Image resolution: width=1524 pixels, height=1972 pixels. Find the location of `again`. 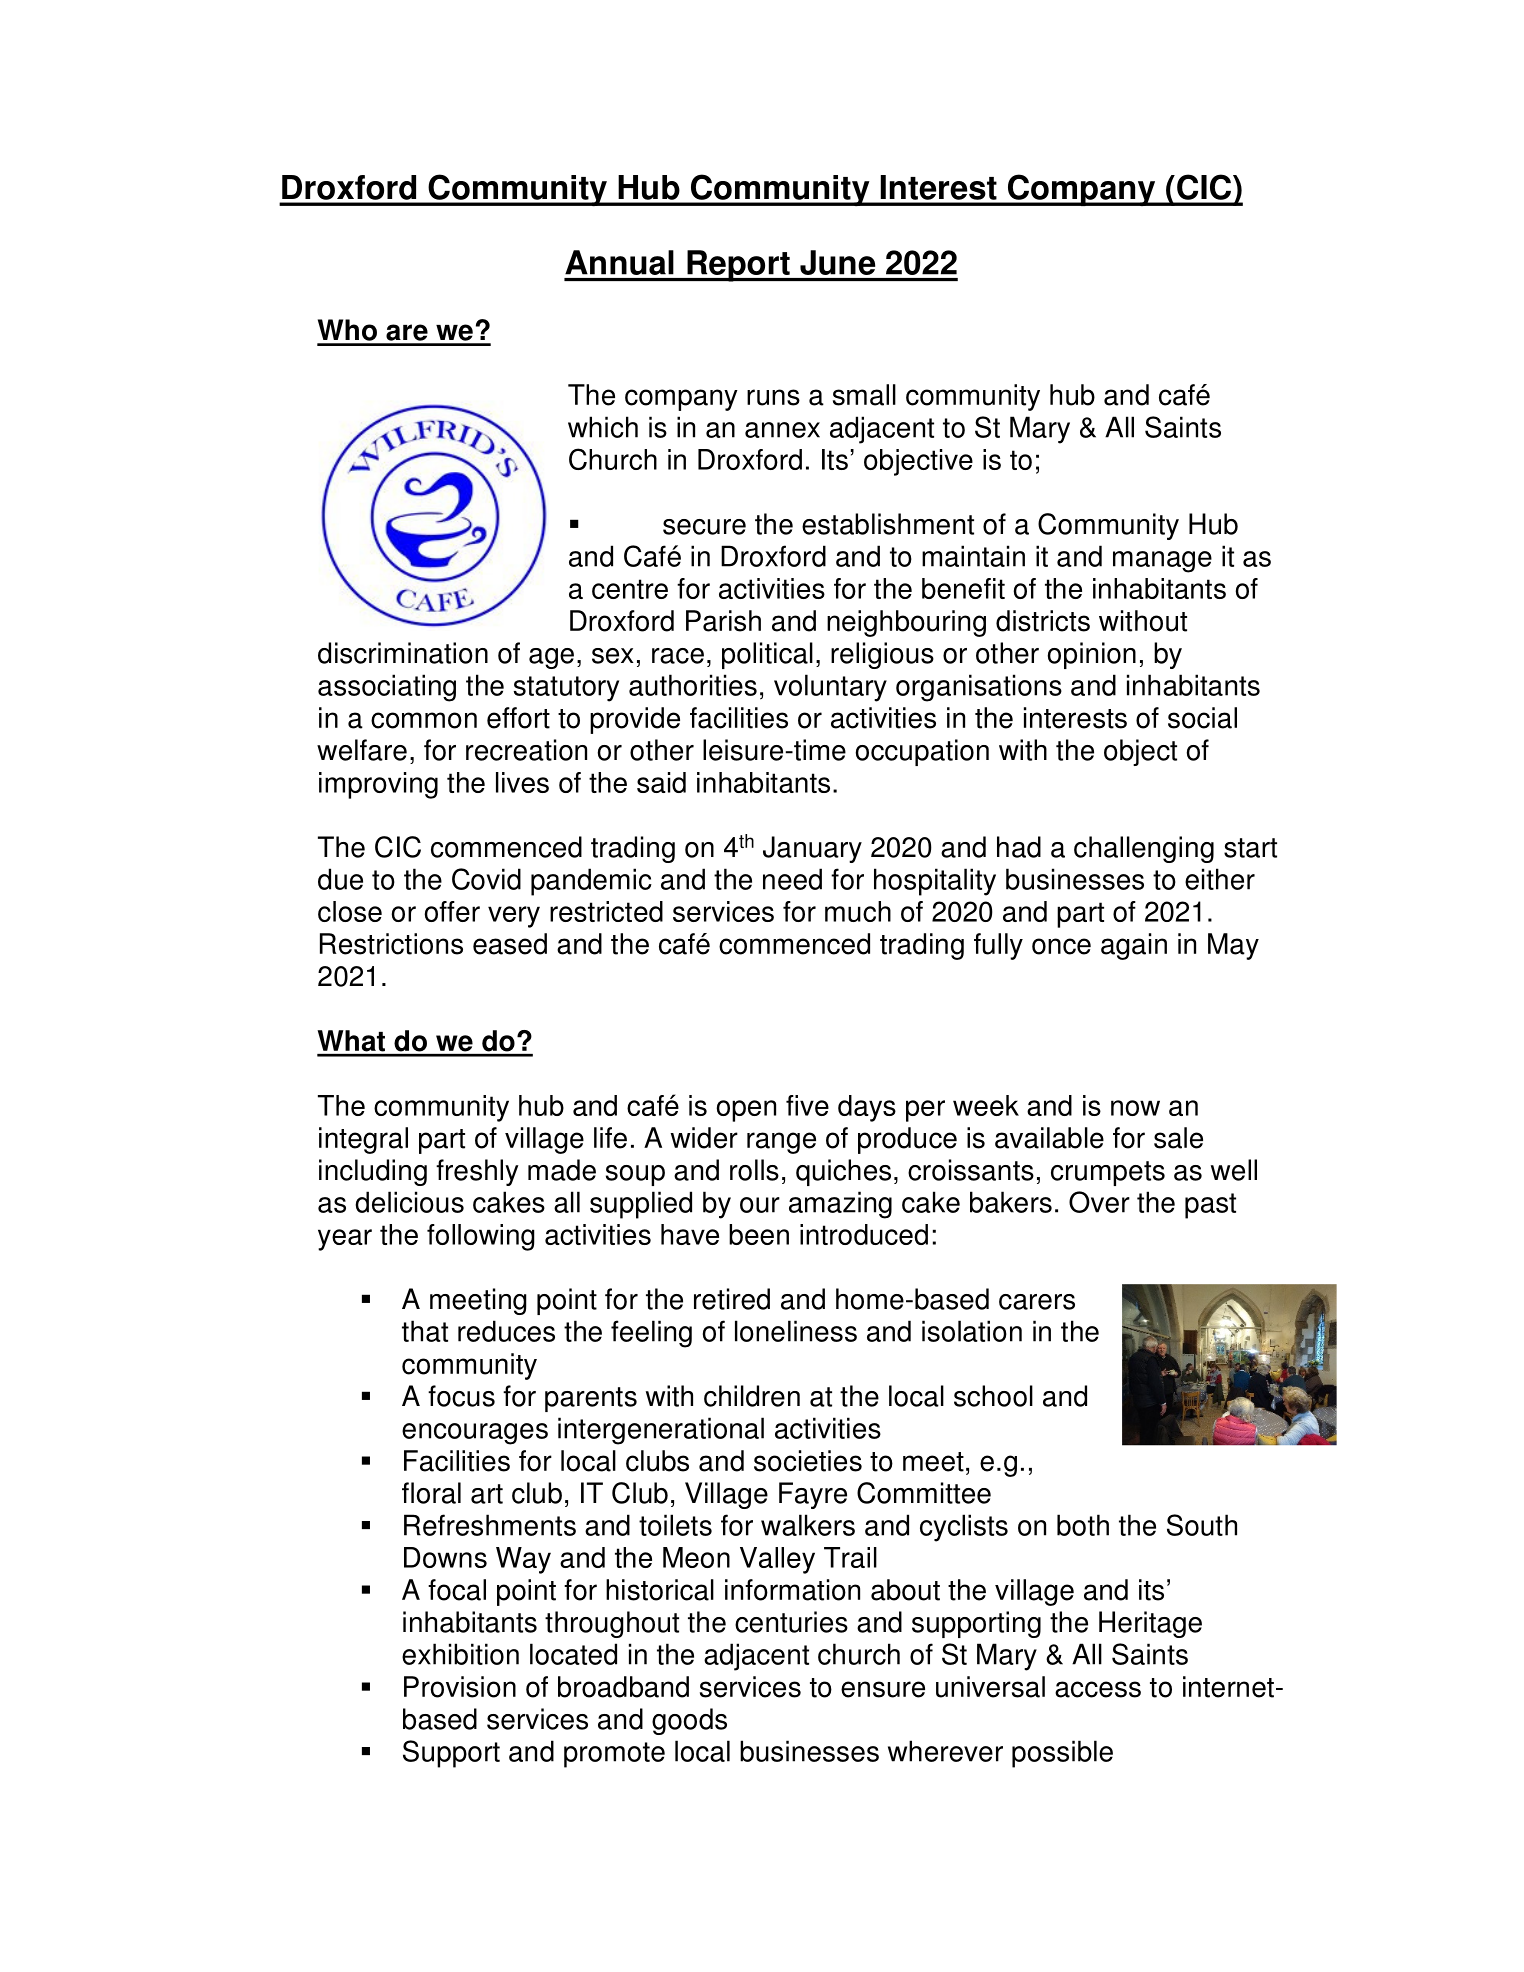

again is located at coordinates (1134, 946).
